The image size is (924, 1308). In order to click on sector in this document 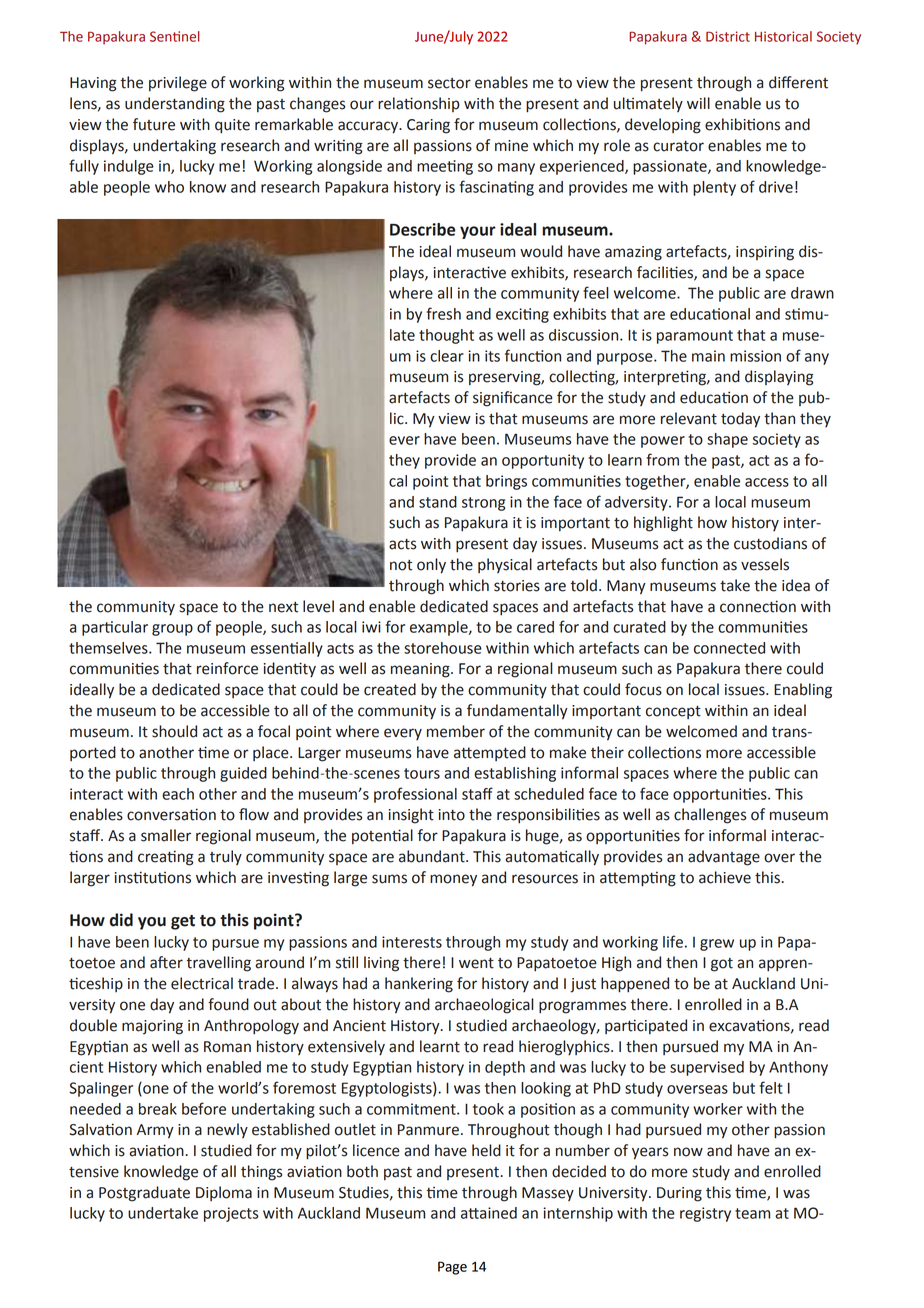, I will do `click(449, 83)`.
